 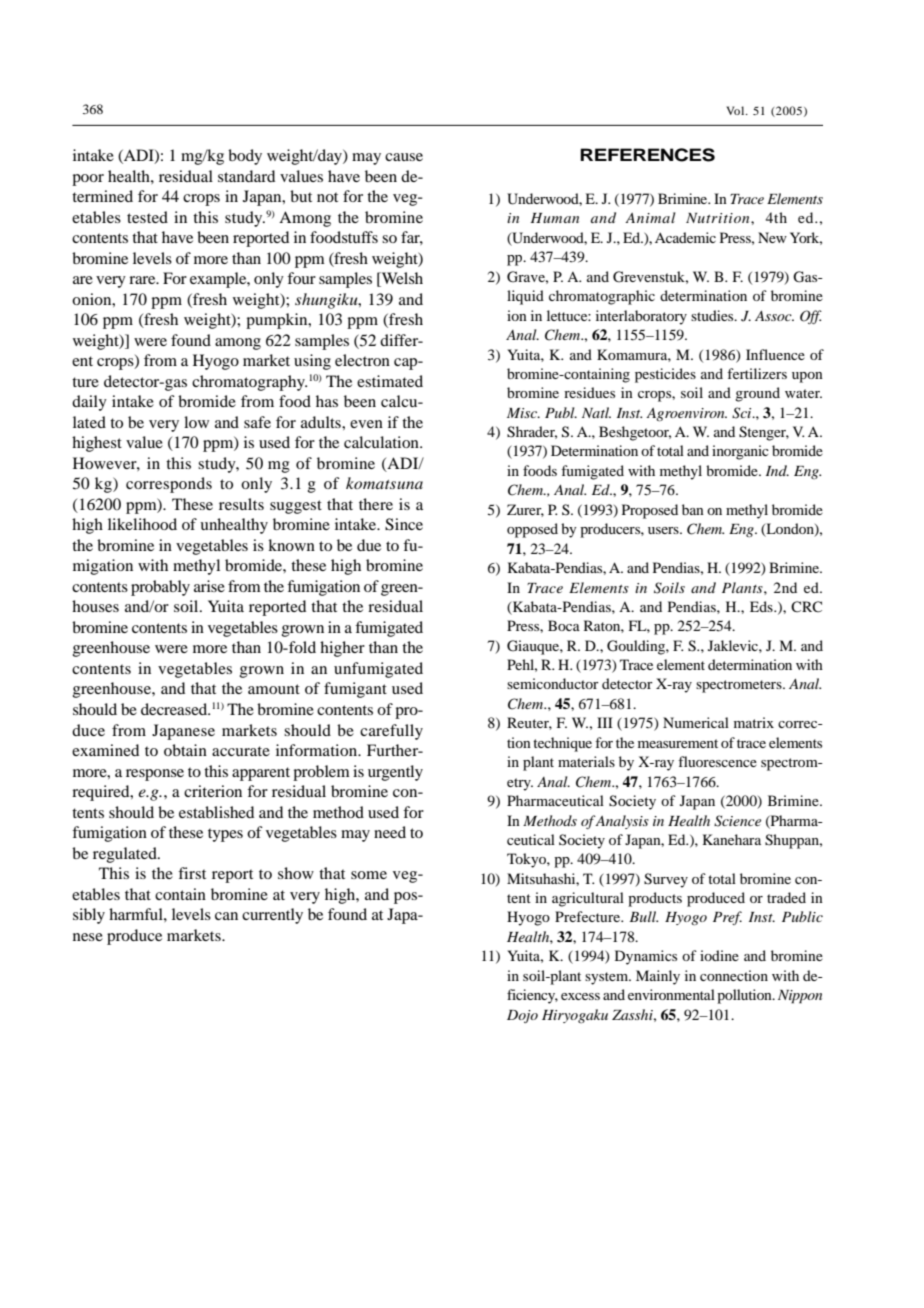 I want to click on body, so click(x=245, y=157).
